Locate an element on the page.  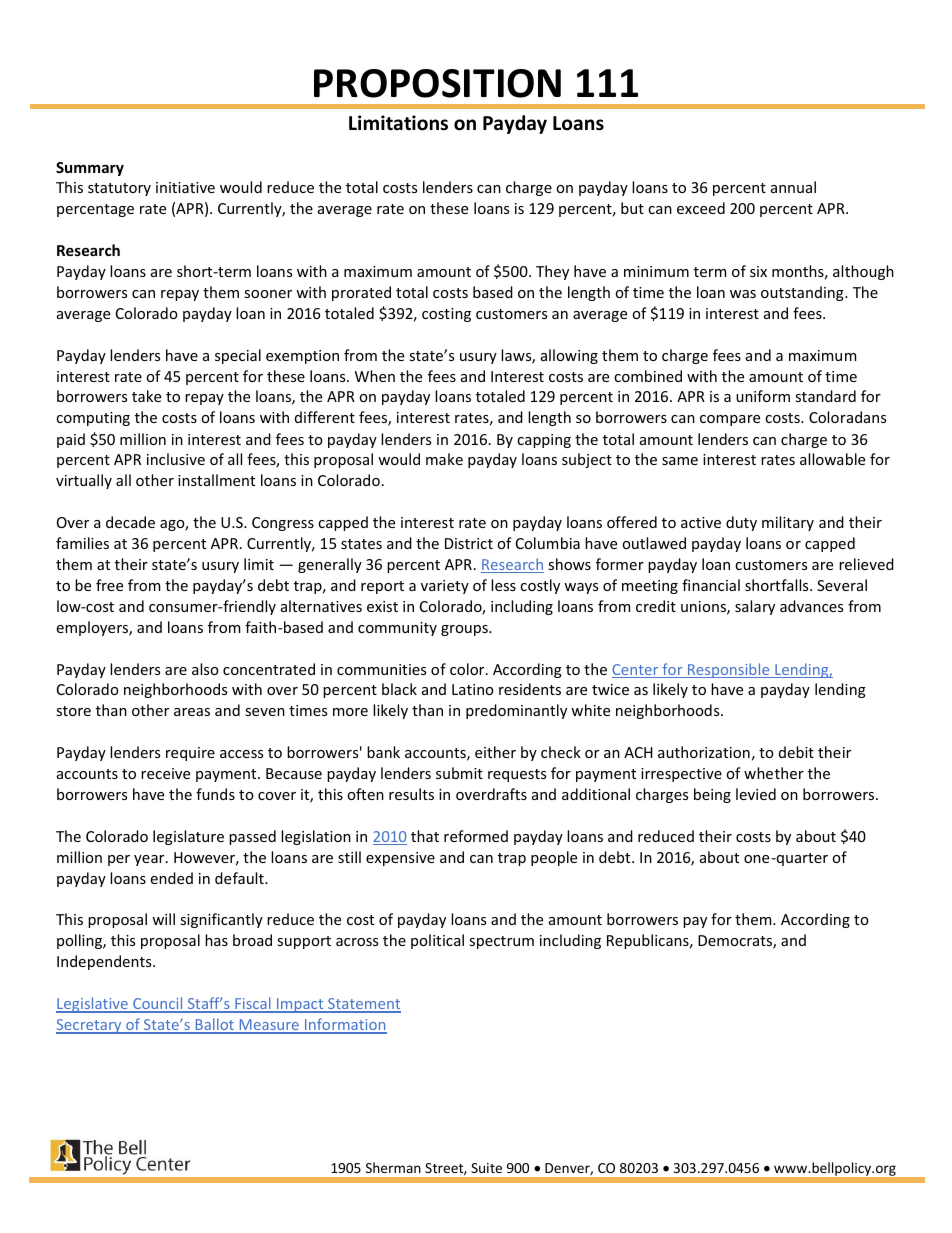
groups is located at coordinates (465, 630).
